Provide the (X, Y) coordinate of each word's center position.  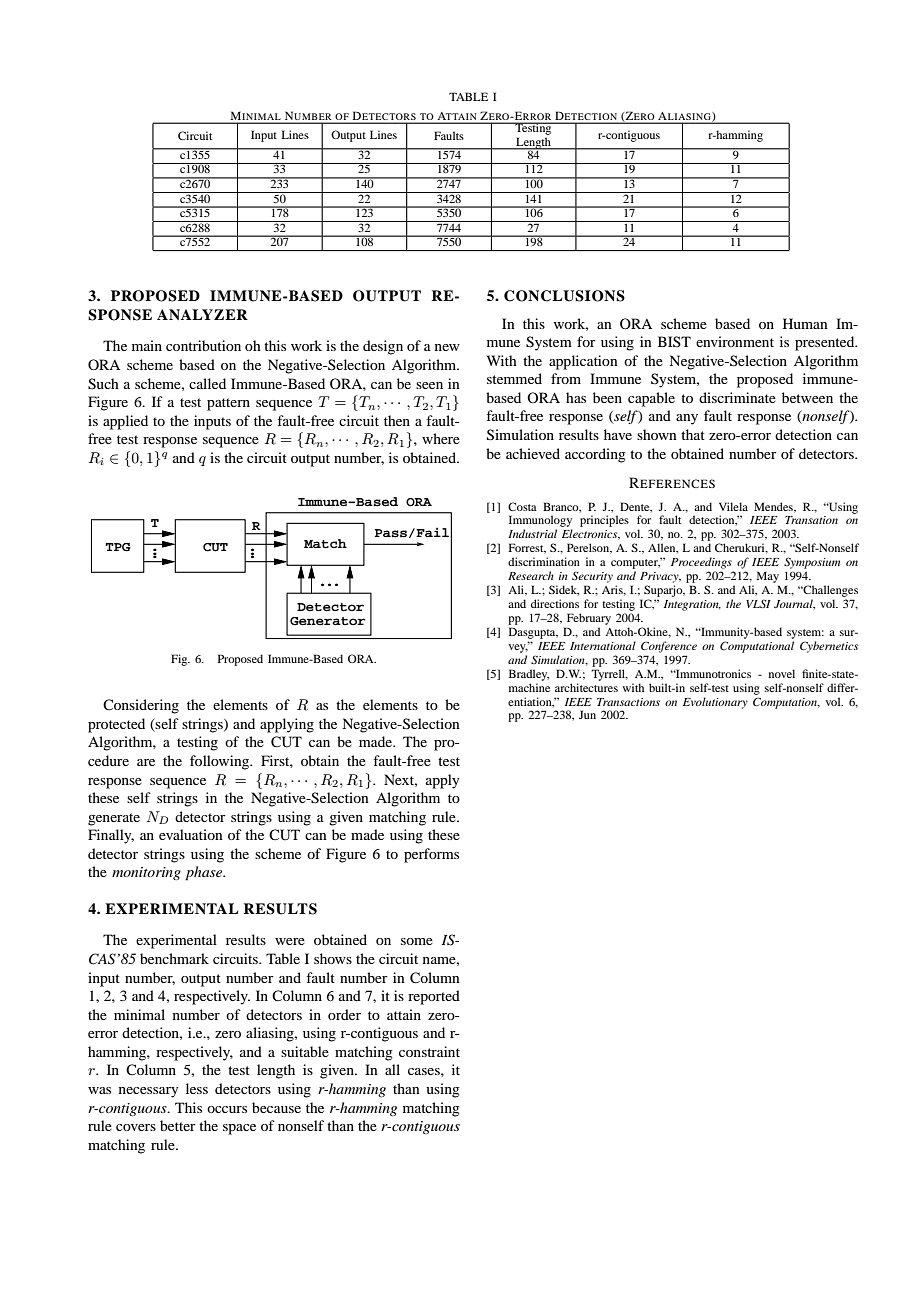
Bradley (529, 675)
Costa (522, 506)
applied (125, 422)
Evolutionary (715, 703)
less (197, 1088)
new (447, 347)
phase (205, 873)
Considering (141, 706)
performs (431, 855)
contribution (203, 345)
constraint (429, 1051)
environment (735, 341)
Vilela (733, 506)
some (417, 941)
